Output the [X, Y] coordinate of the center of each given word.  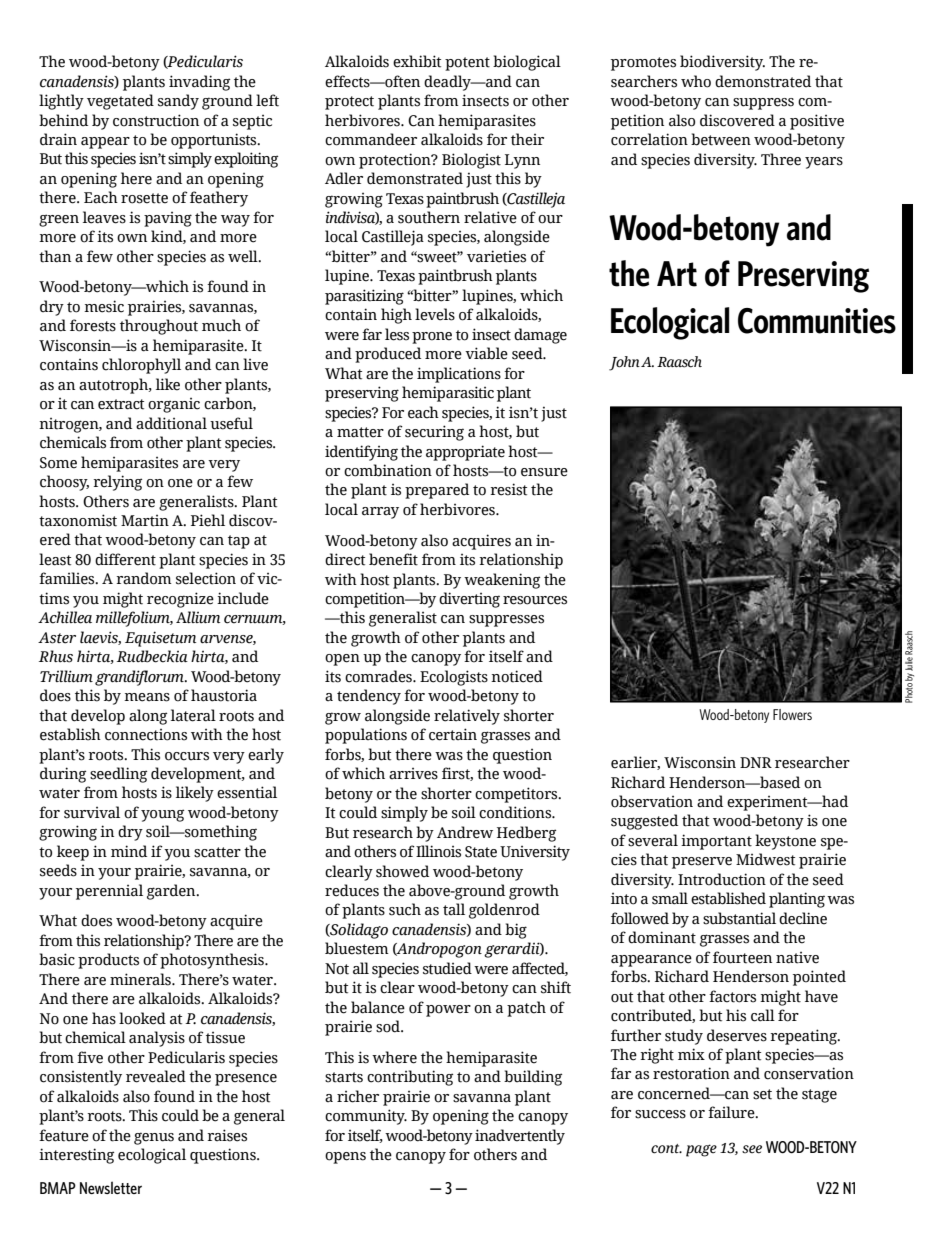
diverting [469, 600]
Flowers [792, 714]
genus [154, 1138]
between [721, 139]
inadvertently [520, 1137]
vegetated [120, 102]
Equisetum [160, 639]
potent [467, 64]
